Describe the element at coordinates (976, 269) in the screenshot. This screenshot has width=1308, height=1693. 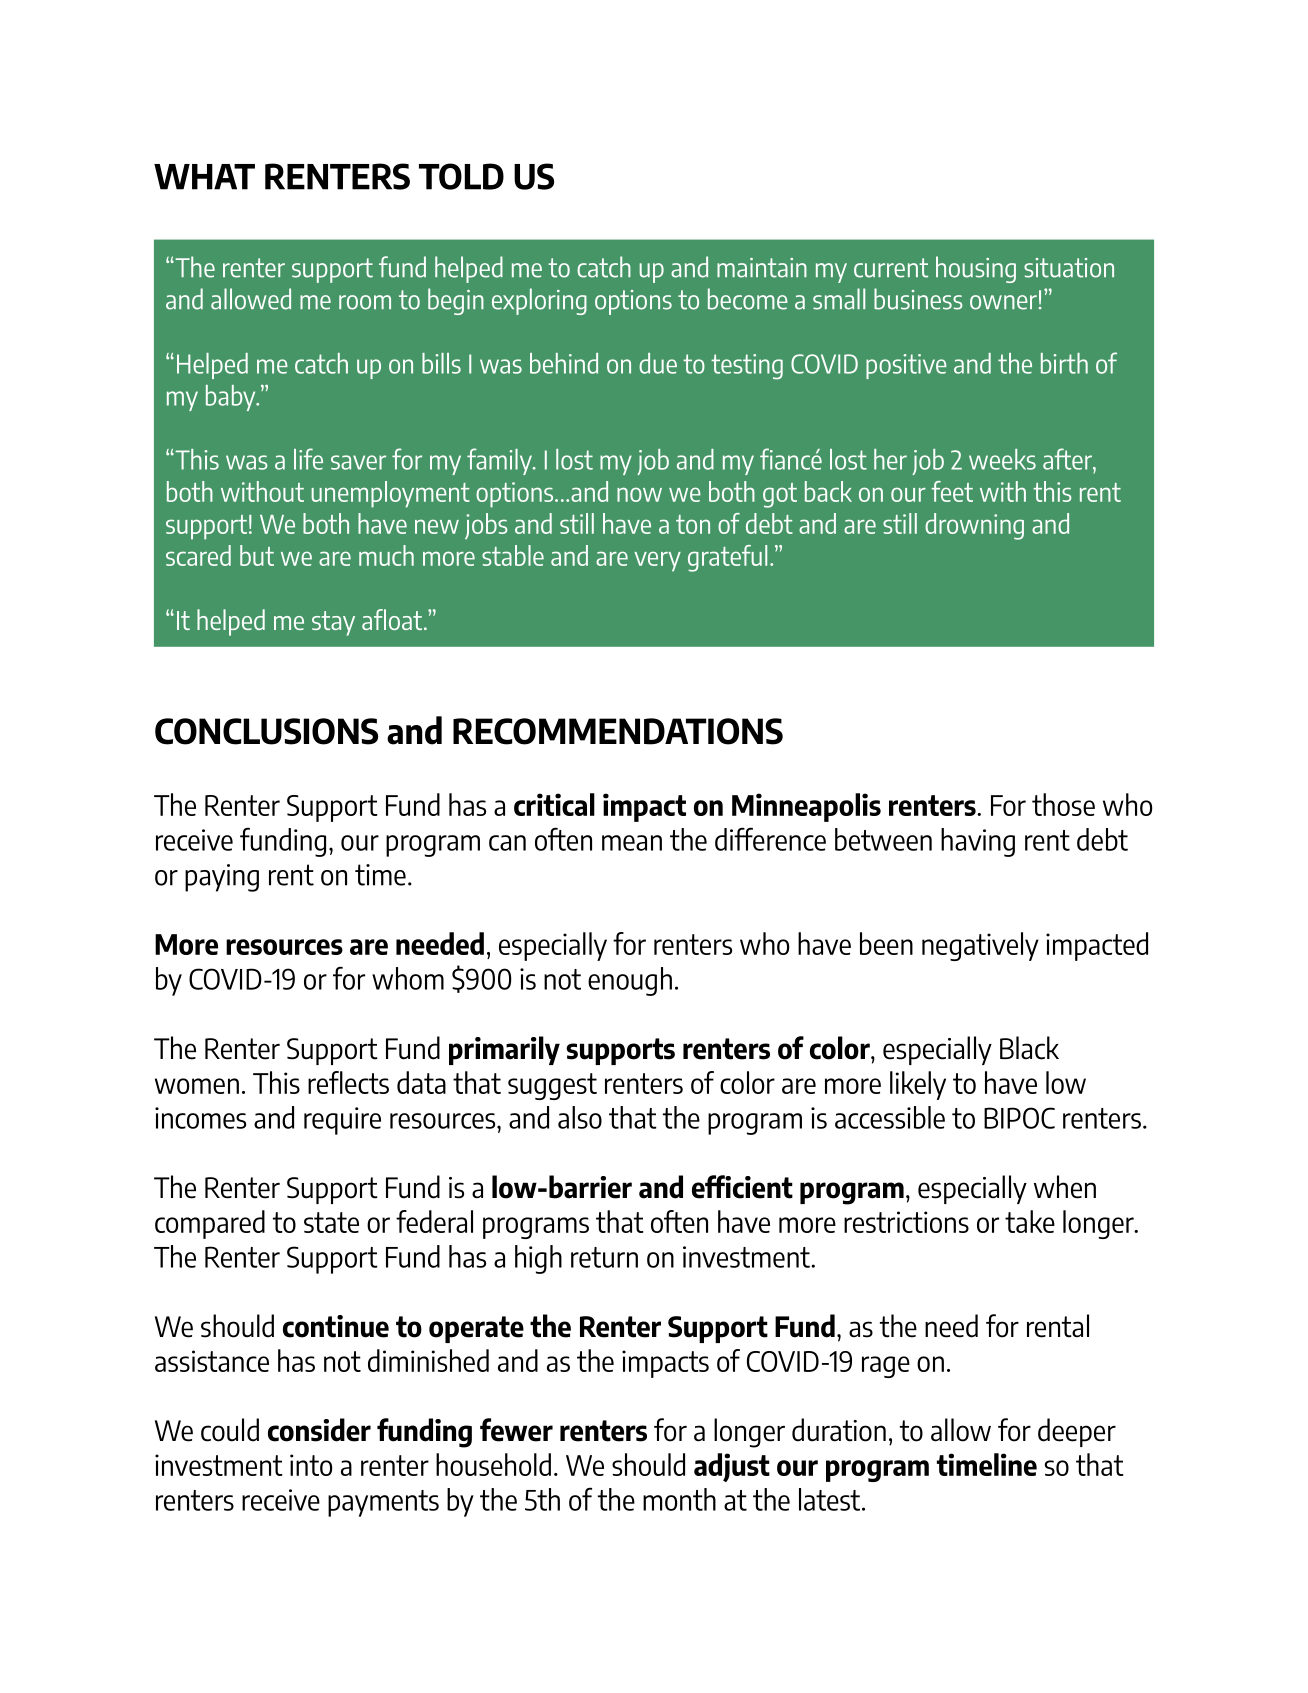
I see `housing` at that location.
